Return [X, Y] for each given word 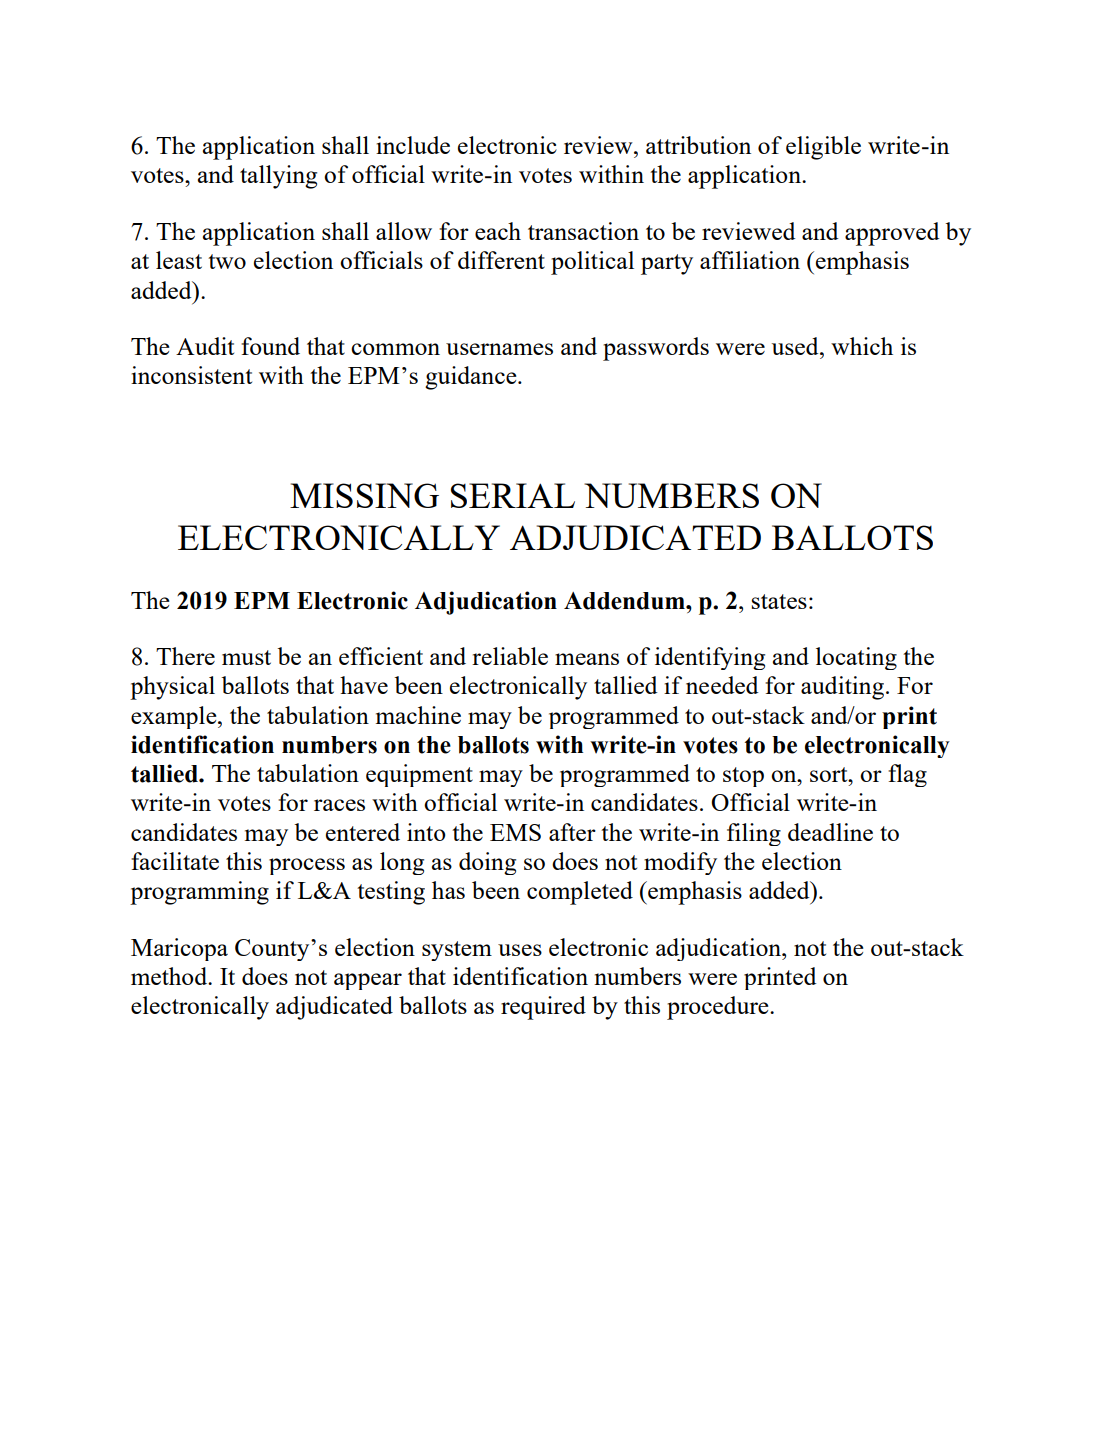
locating [856, 658]
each [498, 231]
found [270, 346]
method [170, 976]
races [339, 805]
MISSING [364, 495]
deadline [830, 832]
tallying [278, 177]
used [796, 346]
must [246, 657]
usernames [499, 349]
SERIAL [513, 495]
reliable [510, 656]
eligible [823, 148]
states [779, 601]
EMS [515, 832]
